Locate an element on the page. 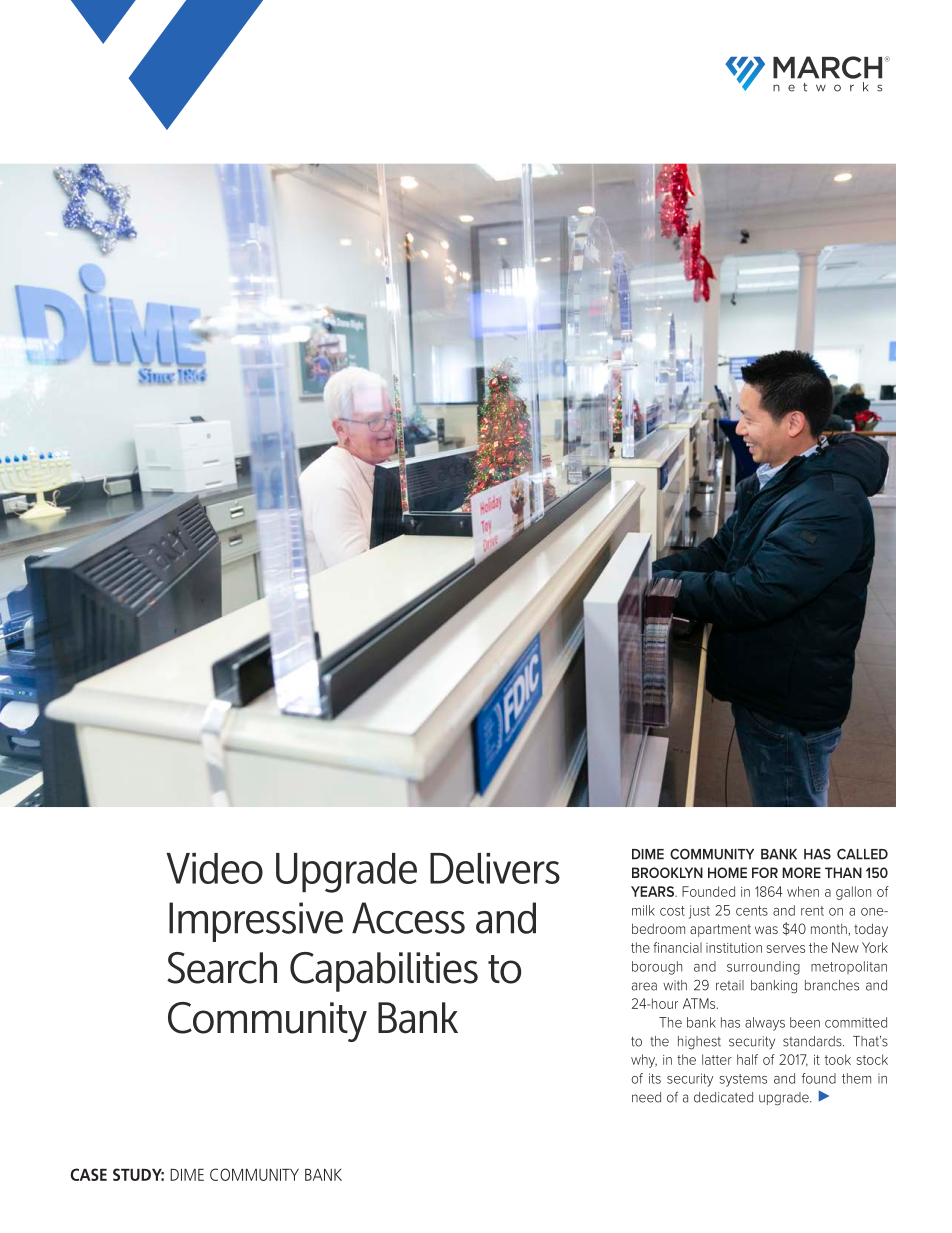 The height and width of the image is (1233, 952). Video is located at coordinates (214, 868).
